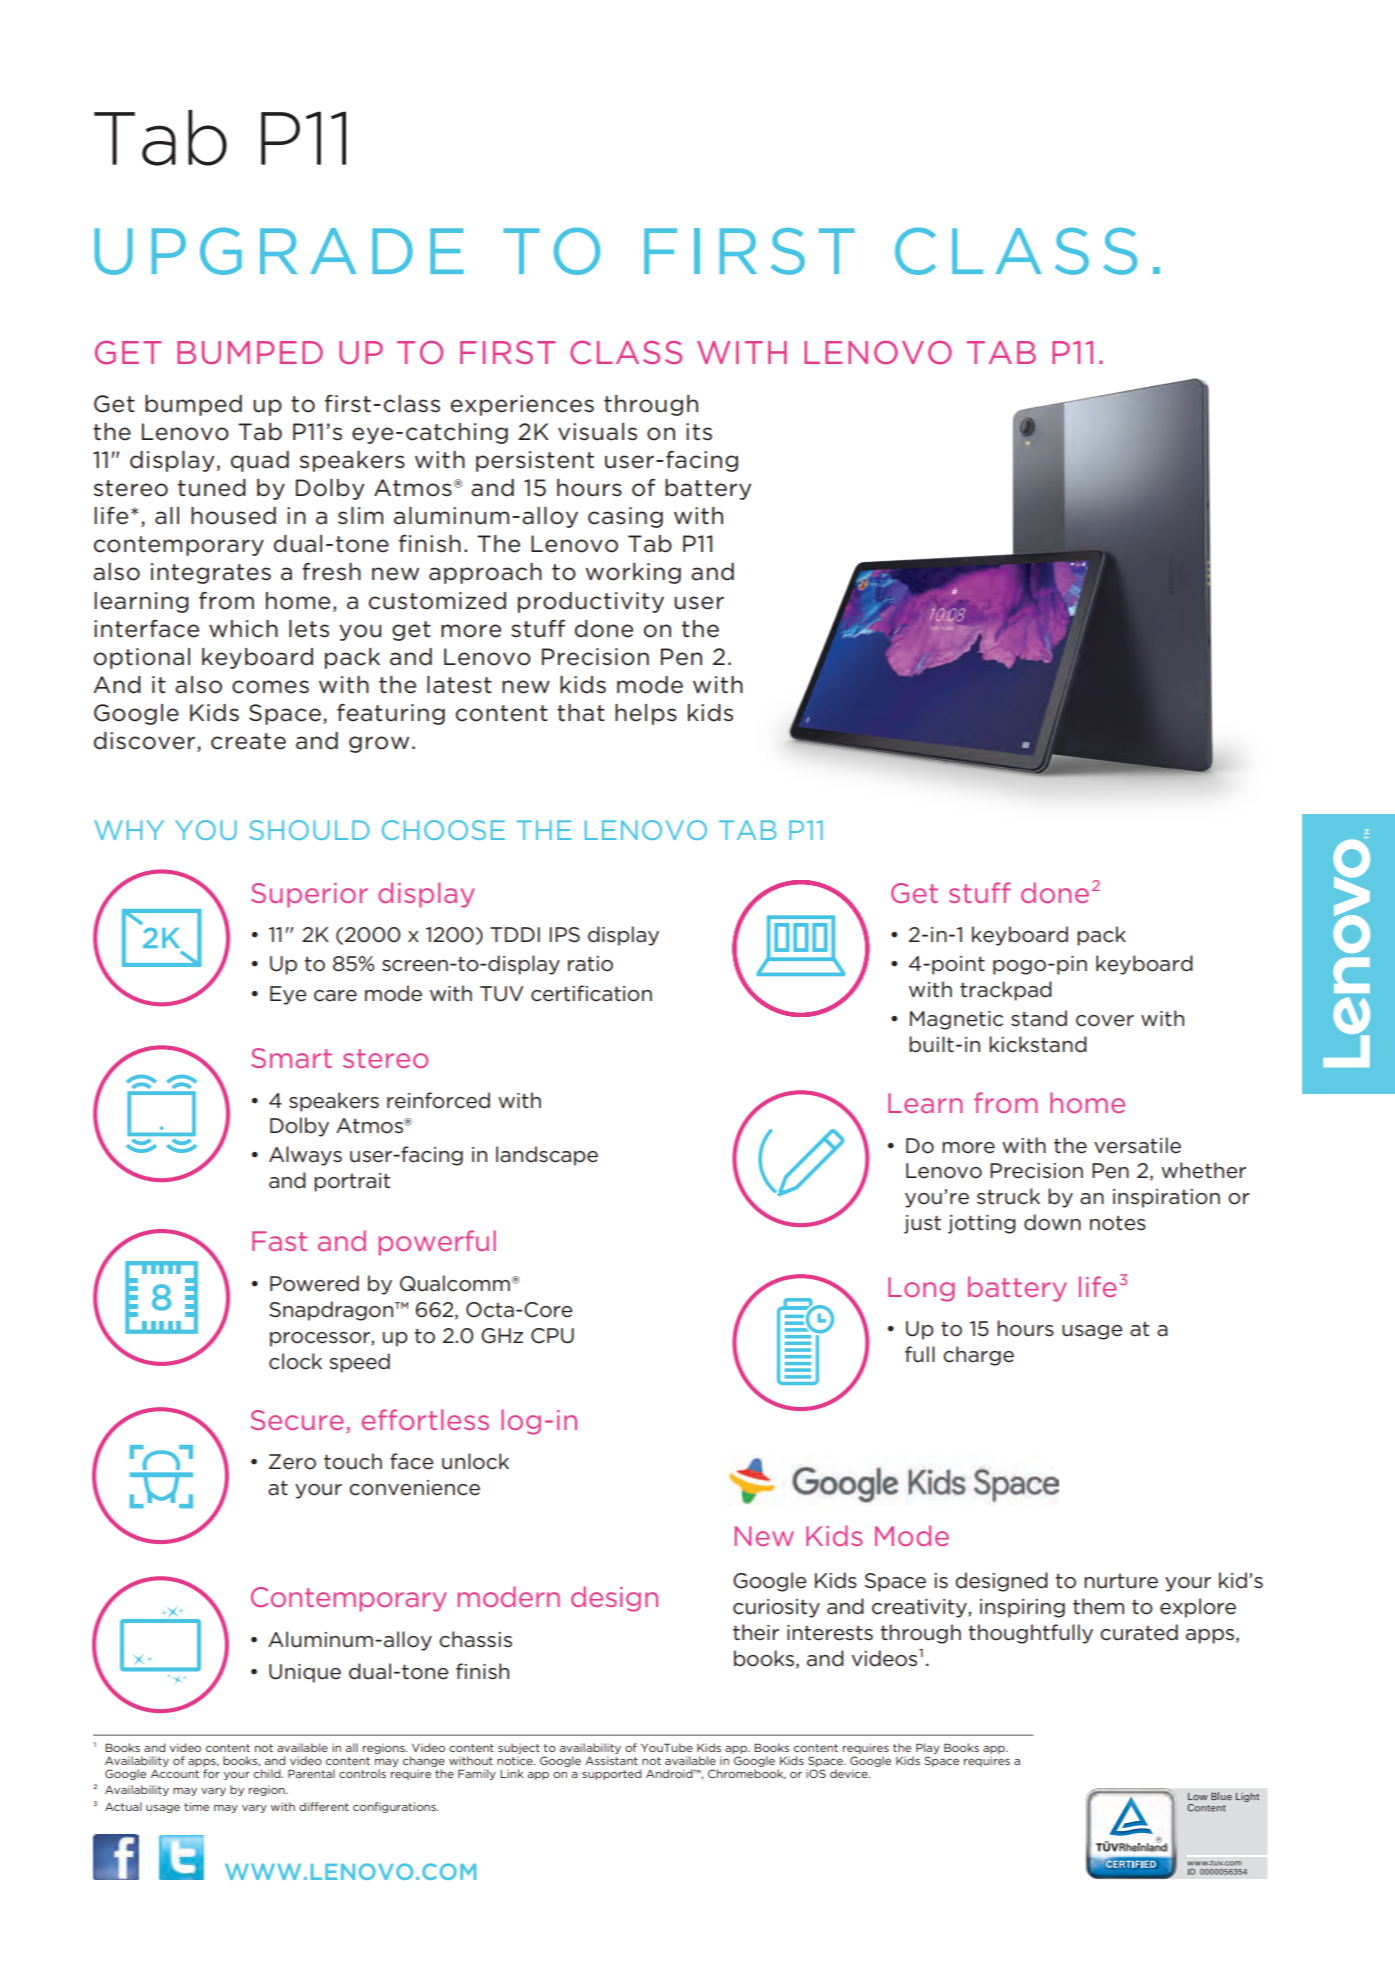 This screenshot has width=1395, height=1973. Describe the element at coordinates (625, 517) in the screenshot. I see `casing` at that location.
